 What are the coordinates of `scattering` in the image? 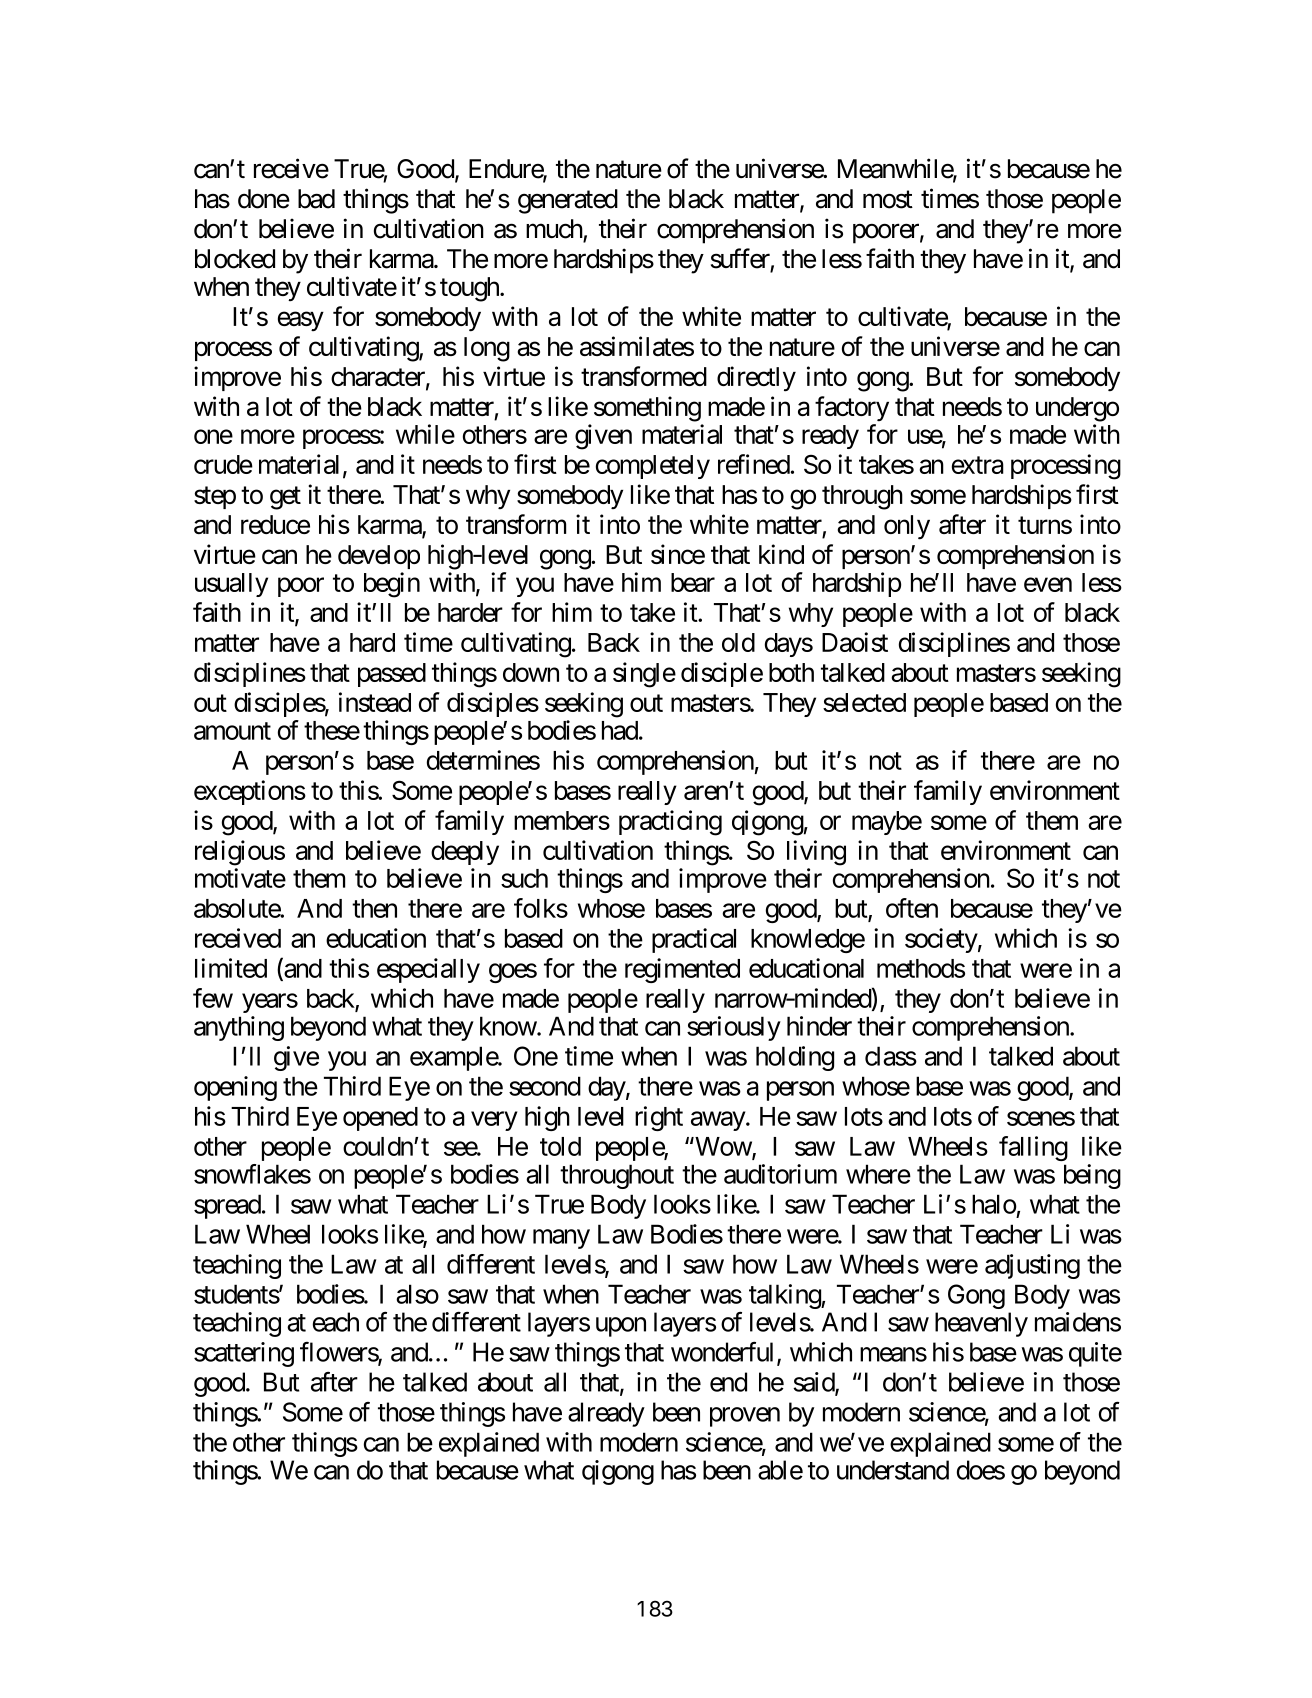 It's located at (244, 1354).
